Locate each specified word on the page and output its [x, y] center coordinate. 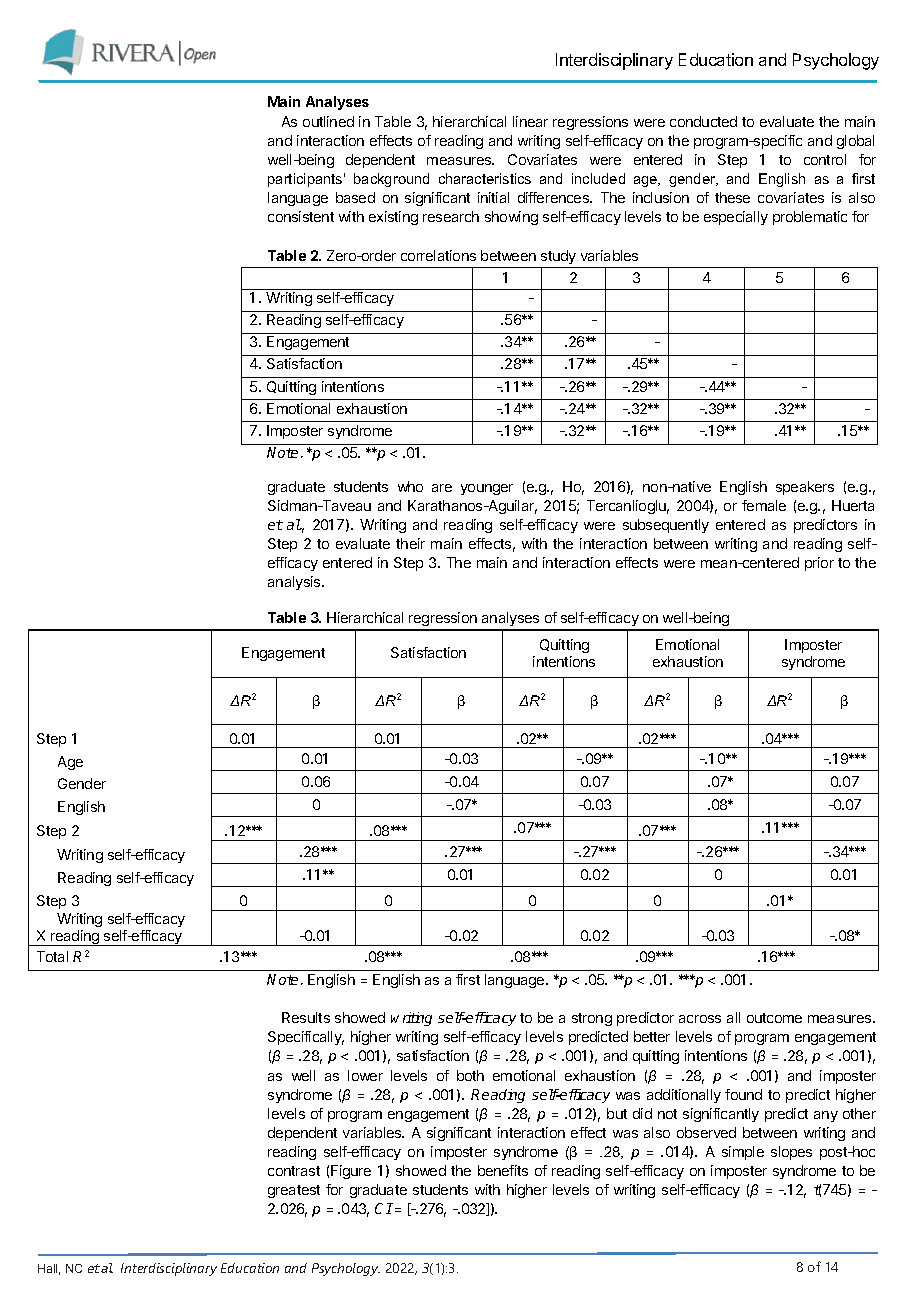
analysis [295, 583]
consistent [301, 216]
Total [52, 956]
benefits [503, 1170]
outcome [774, 1018]
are [442, 488]
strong [592, 1019]
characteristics [485, 178]
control [825, 159]
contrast [294, 1171]
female [764, 505]
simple [743, 1153]
